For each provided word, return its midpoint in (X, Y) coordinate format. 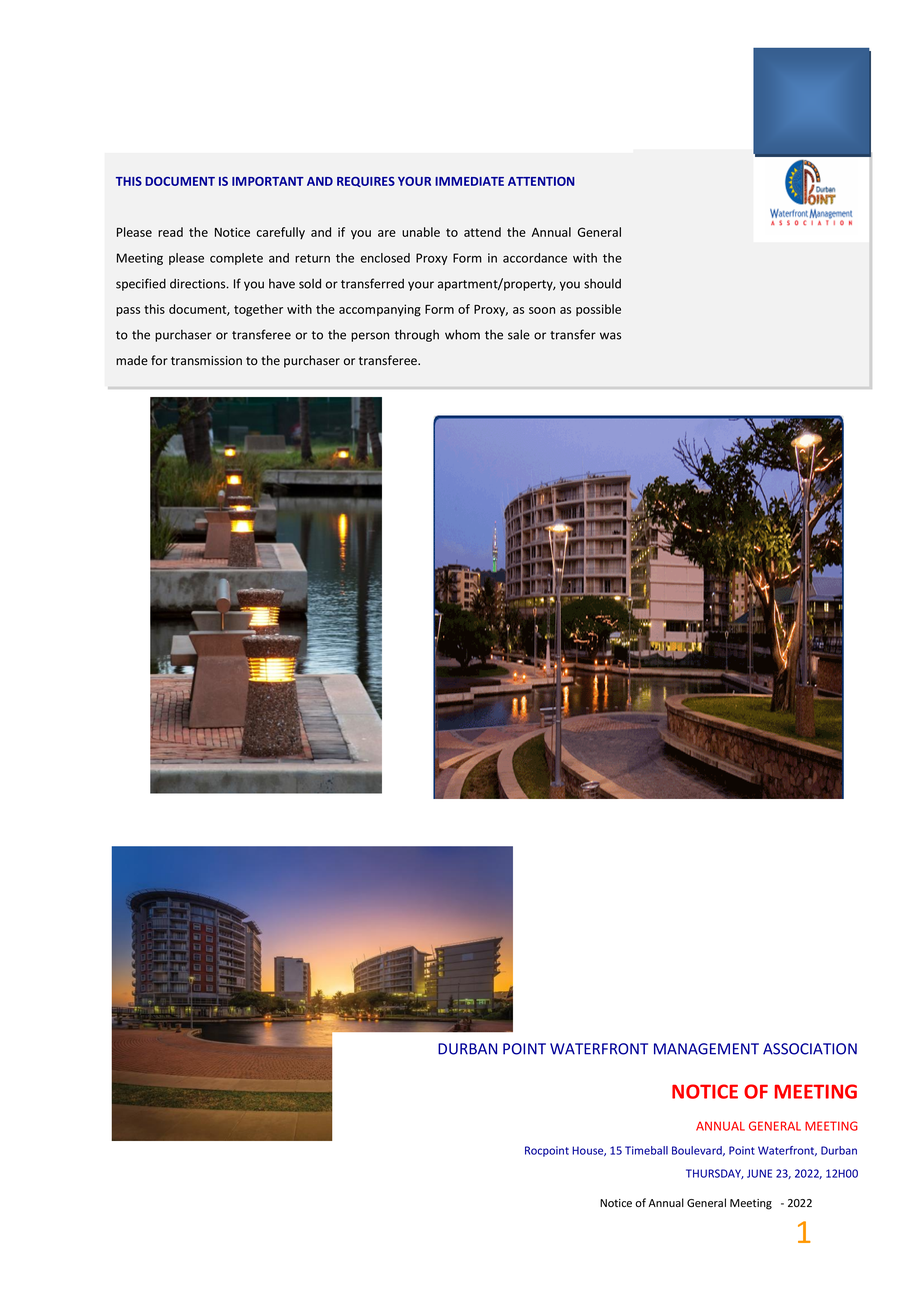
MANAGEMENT (706, 1049)
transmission (206, 361)
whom (462, 334)
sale (519, 334)
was (610, 336)
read (170, 232)
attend (482, 232)
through (417, 335)
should (602, 284)
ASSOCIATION (810, 1049)
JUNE (759, 1173)
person (370, 337)
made (132, 360)
